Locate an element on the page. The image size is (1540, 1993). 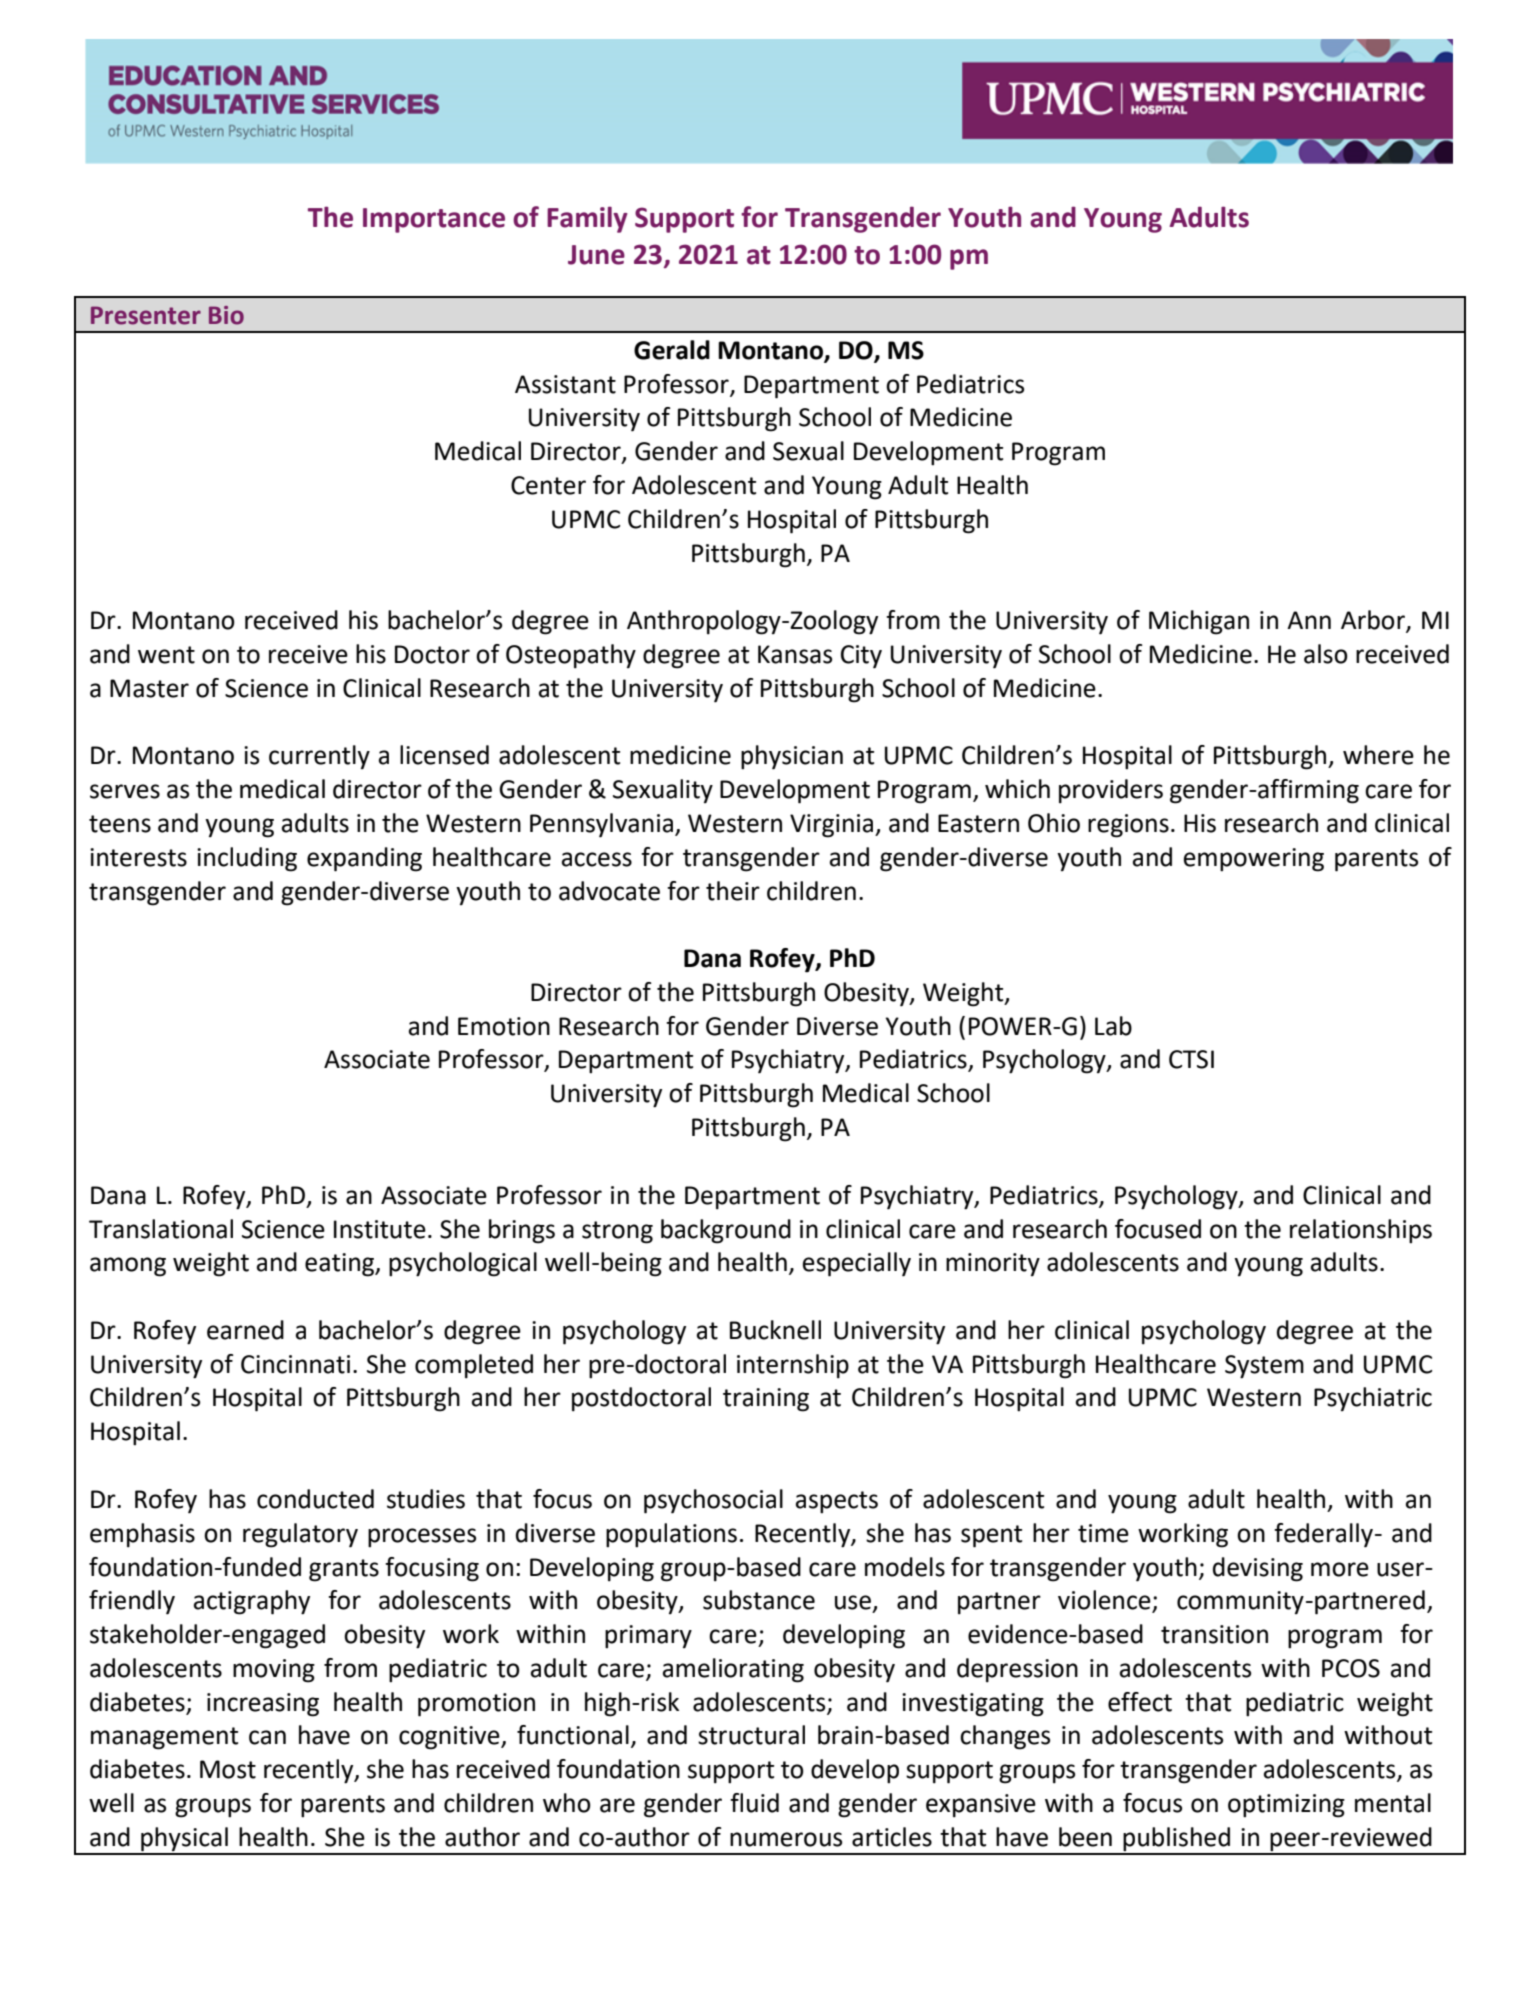
Bio is located at coordinates (226, 315).
